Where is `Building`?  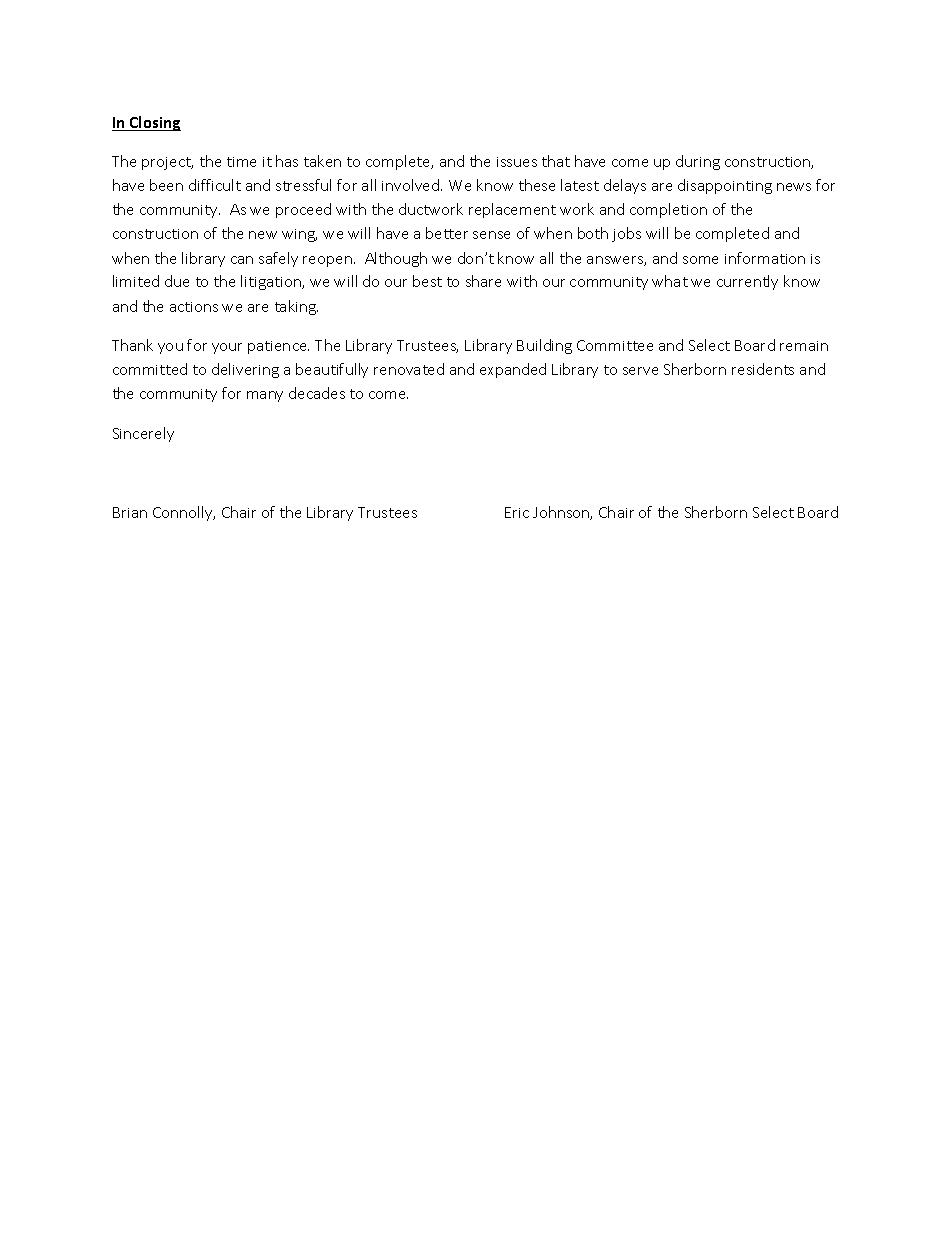 Building is located at coordinates (544, 346).
